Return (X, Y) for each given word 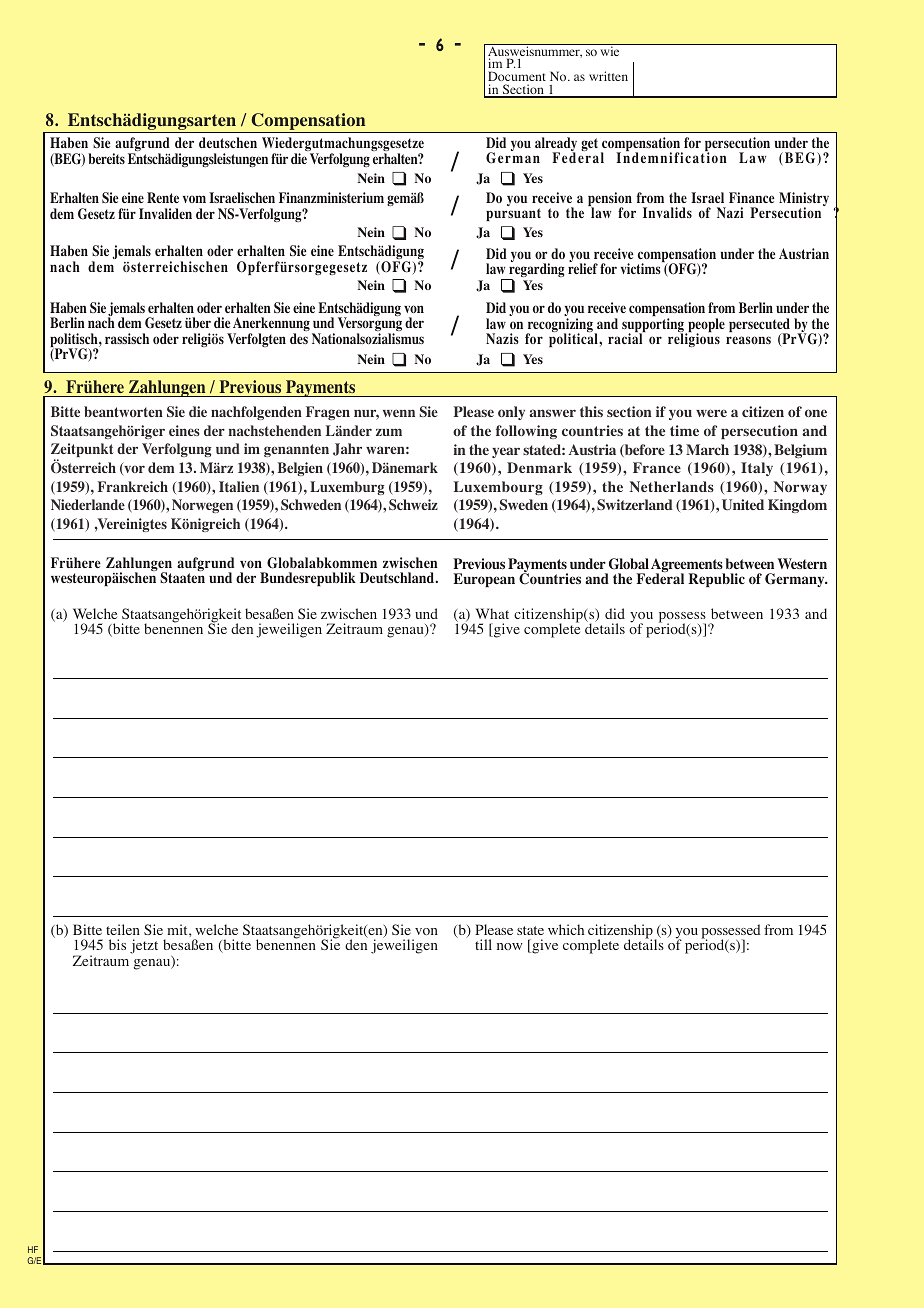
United (743, 505)
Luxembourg (498, 488)
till (483, 944)
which (566, 929)
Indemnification (671, 157)
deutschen (228, 142)
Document (517, 78)
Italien (239, 486)
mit (178, 929)
